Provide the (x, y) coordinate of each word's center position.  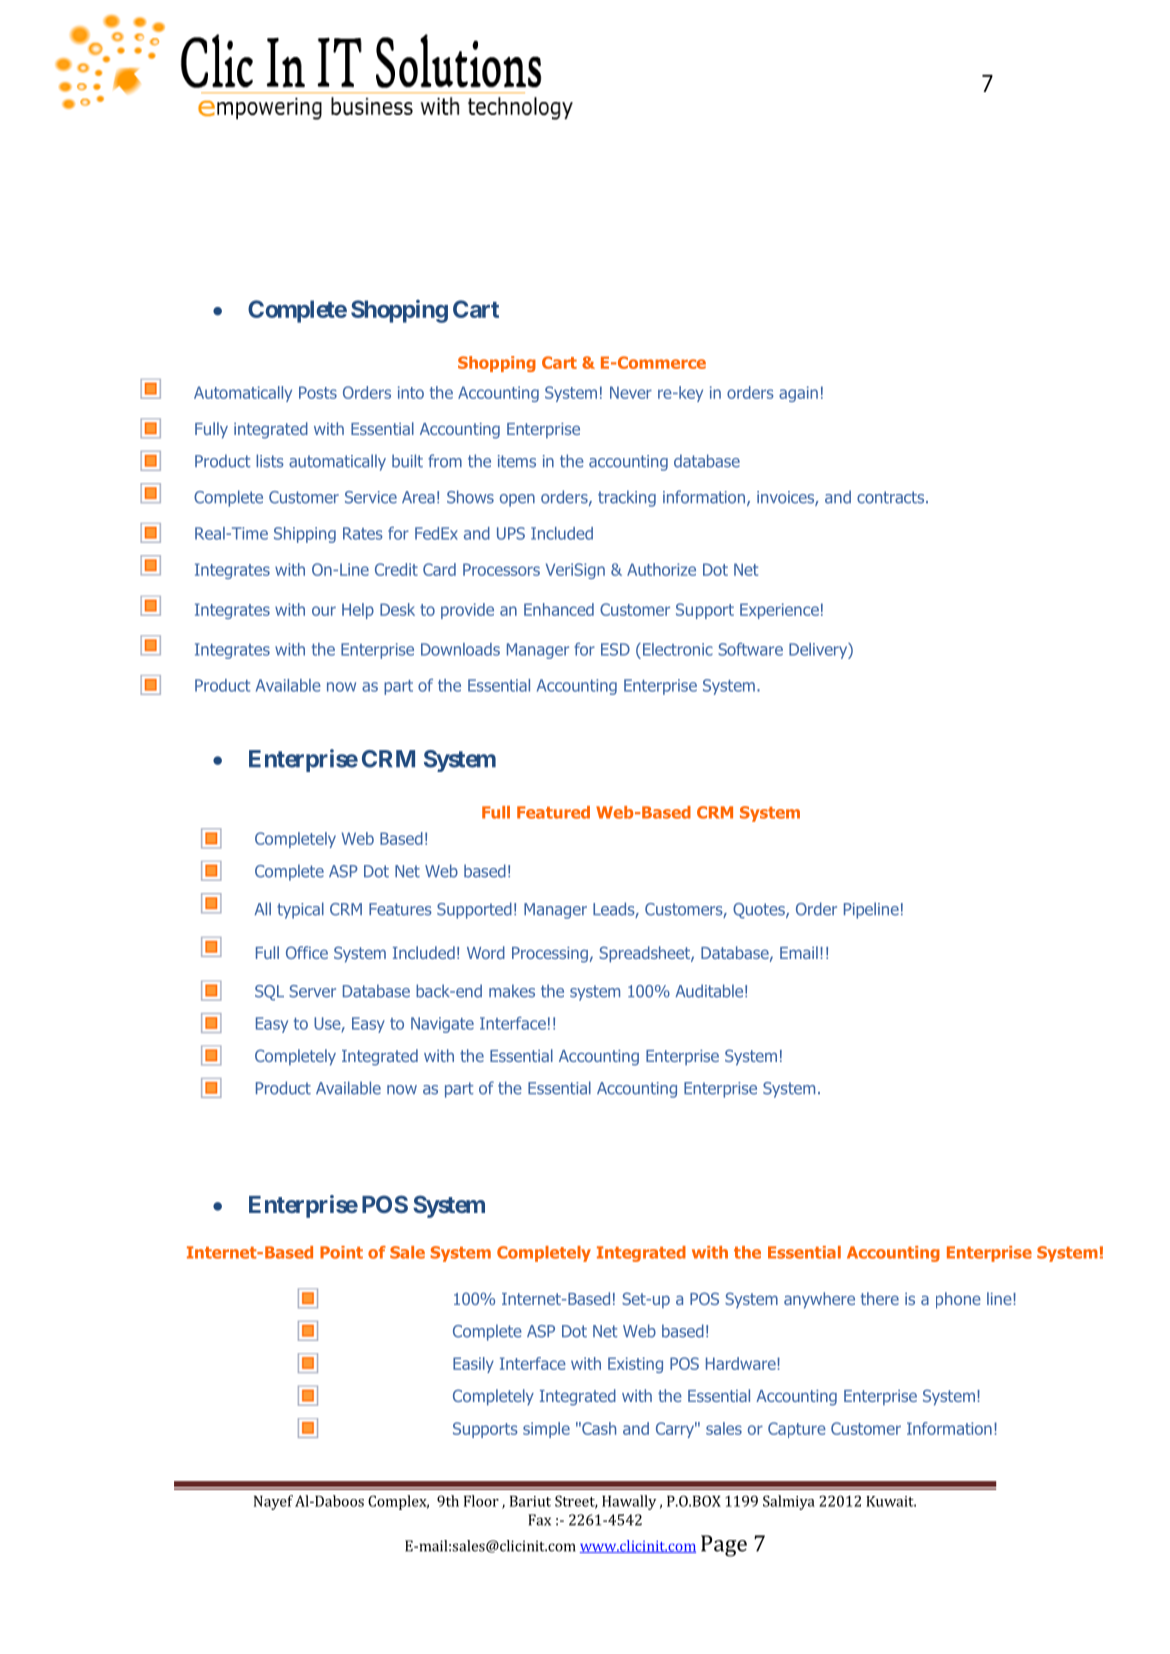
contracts (892, 497)
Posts (318, 392)
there (879, 1298)
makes (512, 991)
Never (631, 392)
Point (341, 1252)
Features (400, 909)
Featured (553, 812)
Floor (481, 1501)
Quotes (760, 911)
